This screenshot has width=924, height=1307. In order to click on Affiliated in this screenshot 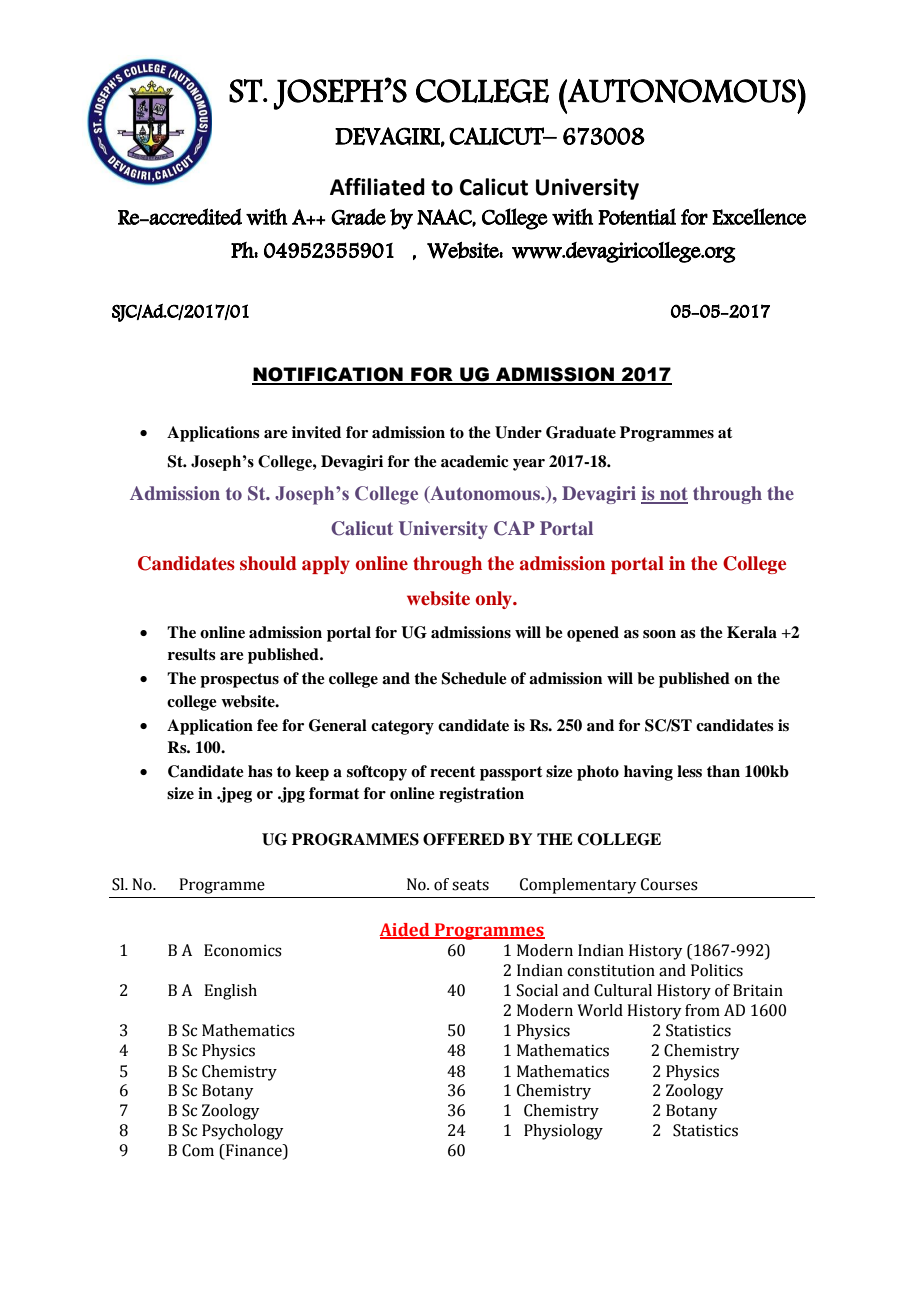, I will do `click(377, 187)`.
